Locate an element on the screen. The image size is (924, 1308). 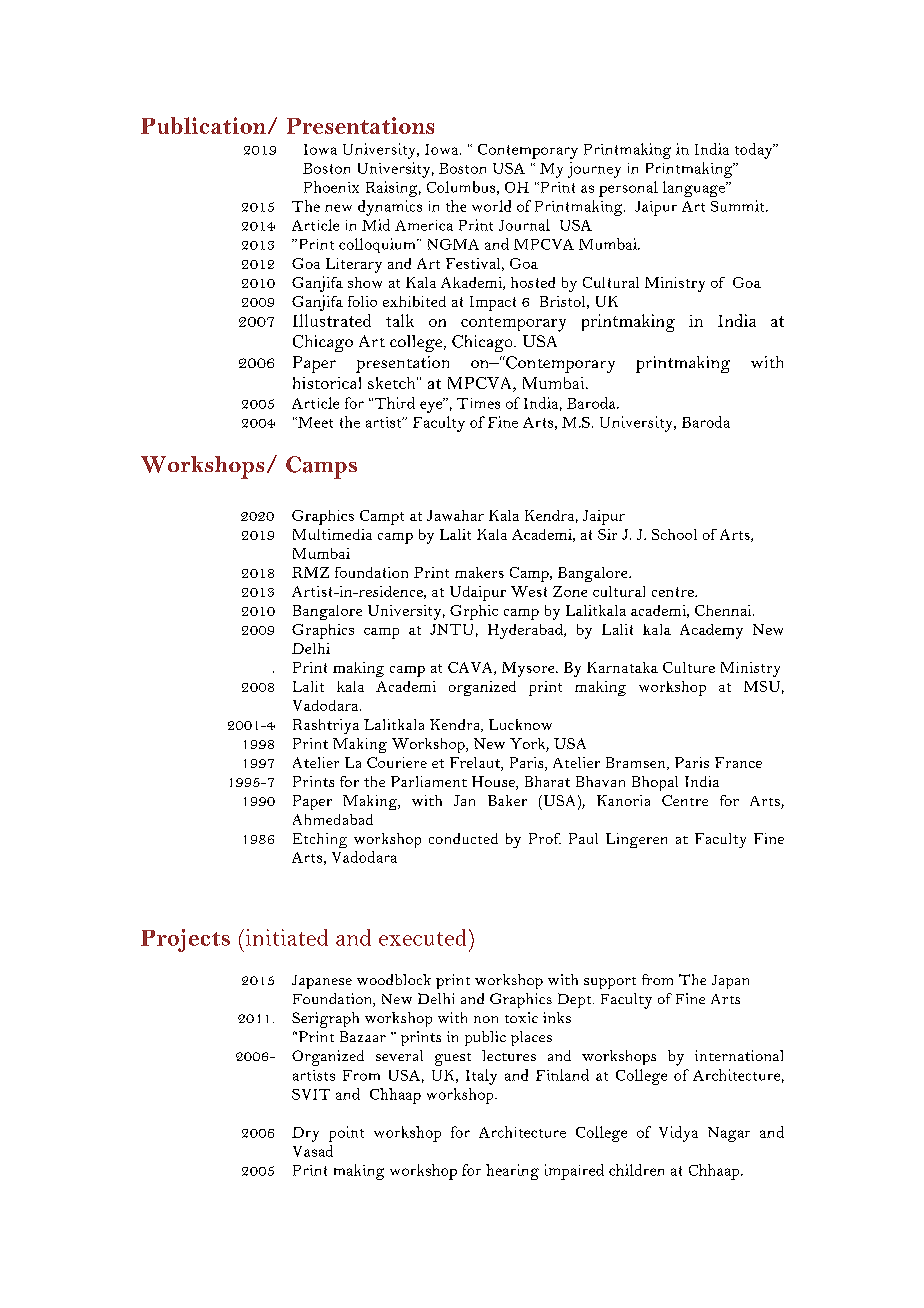
Multimedia is located at coordinates (332, 534).
